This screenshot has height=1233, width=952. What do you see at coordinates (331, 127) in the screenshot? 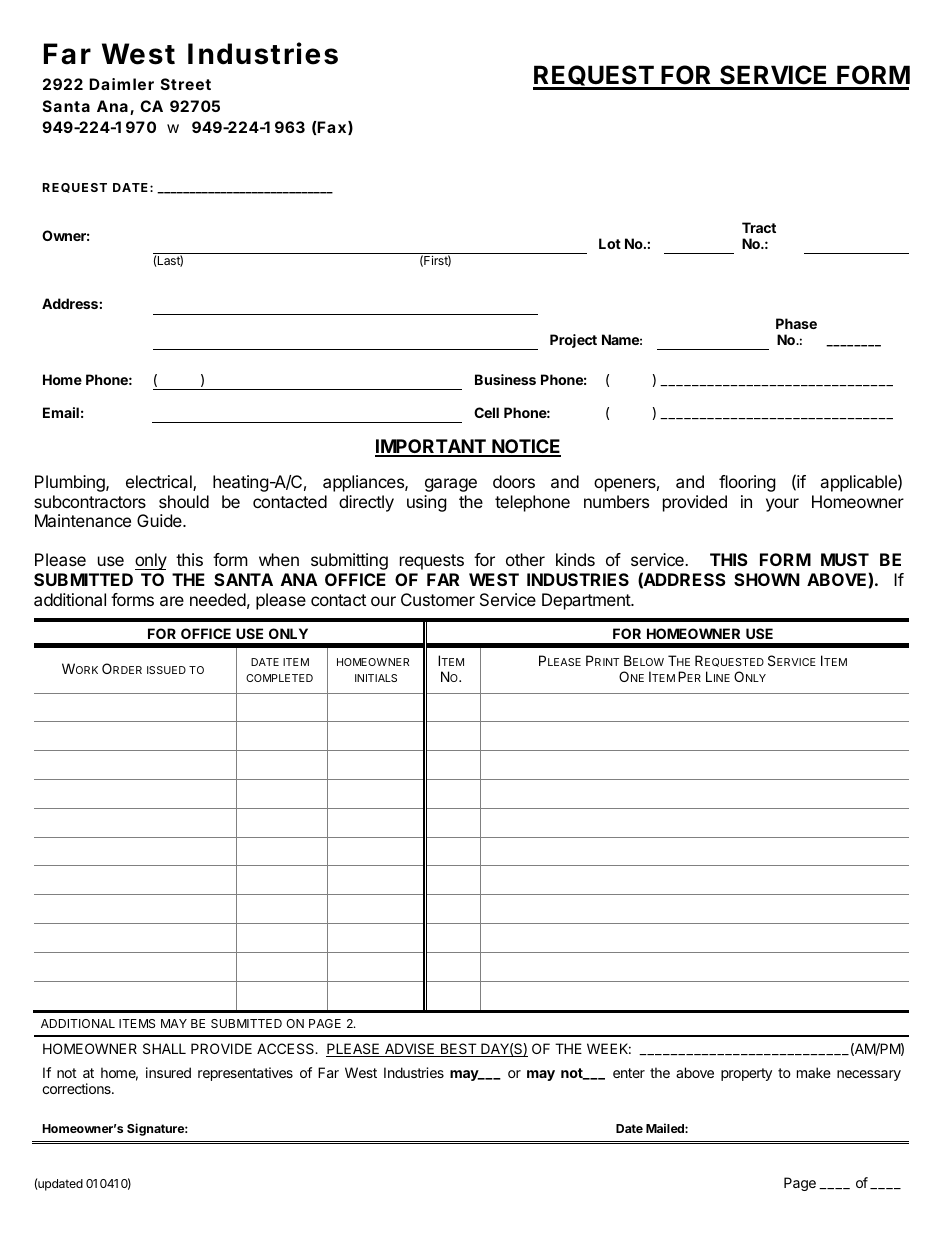
I see `Fax` at bounding box center [331, 127].
